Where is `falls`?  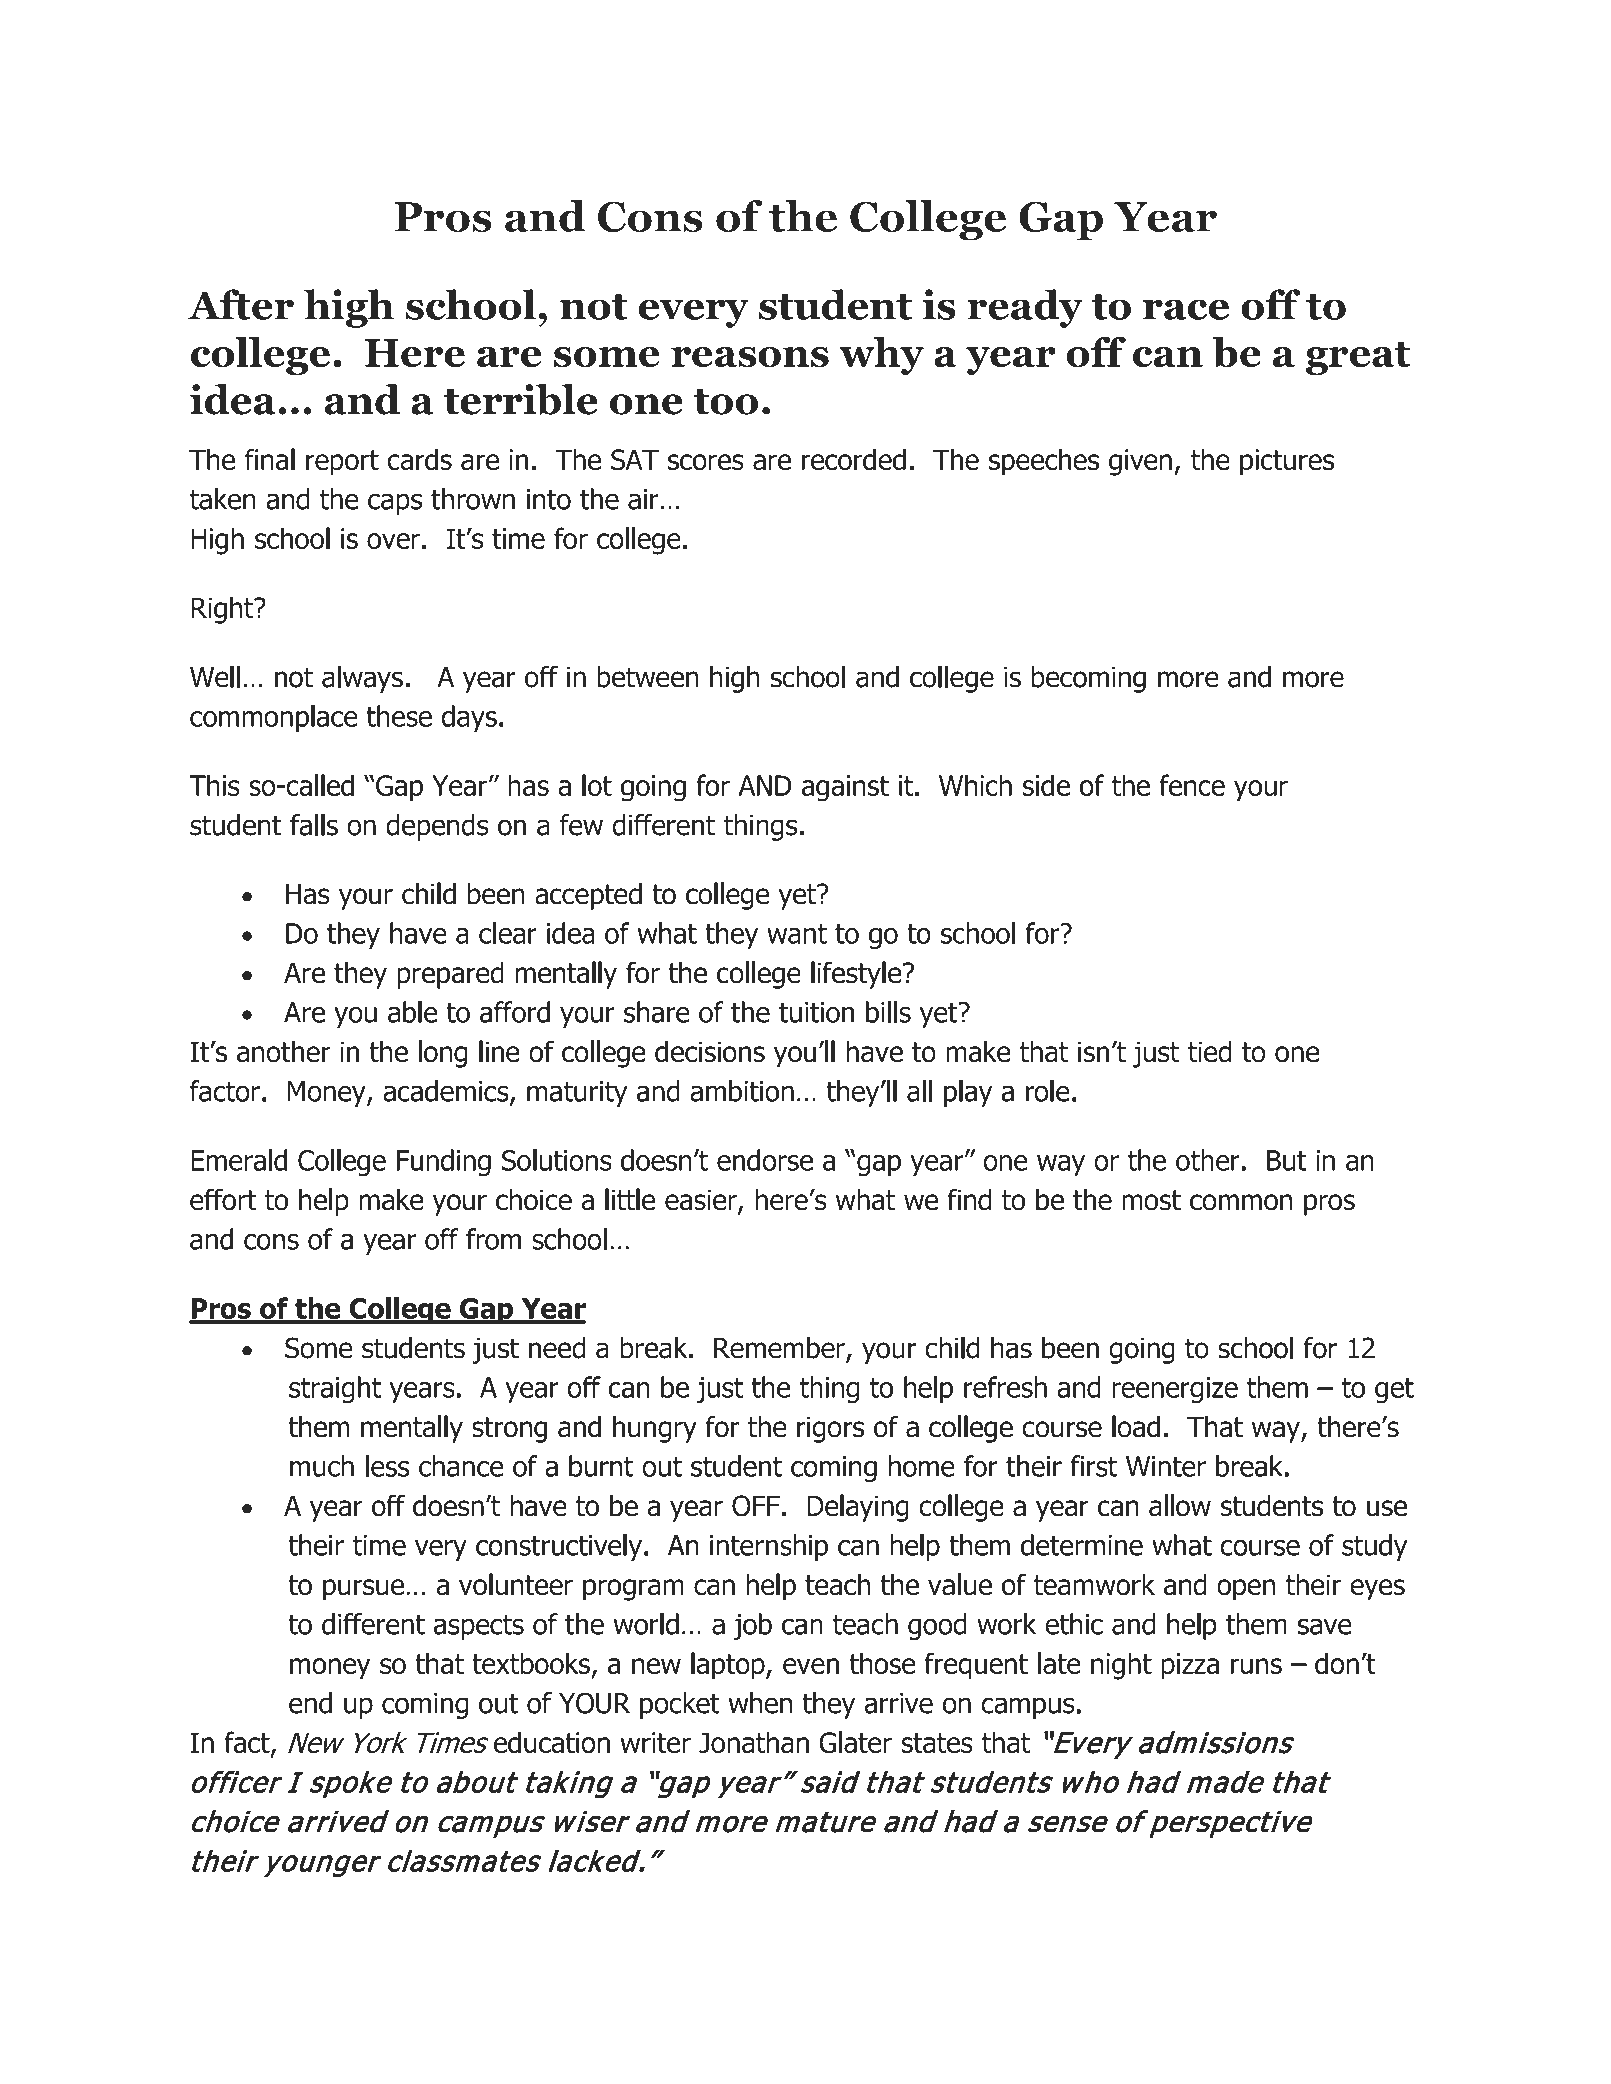
falls is located at coordinates (314, 825).
